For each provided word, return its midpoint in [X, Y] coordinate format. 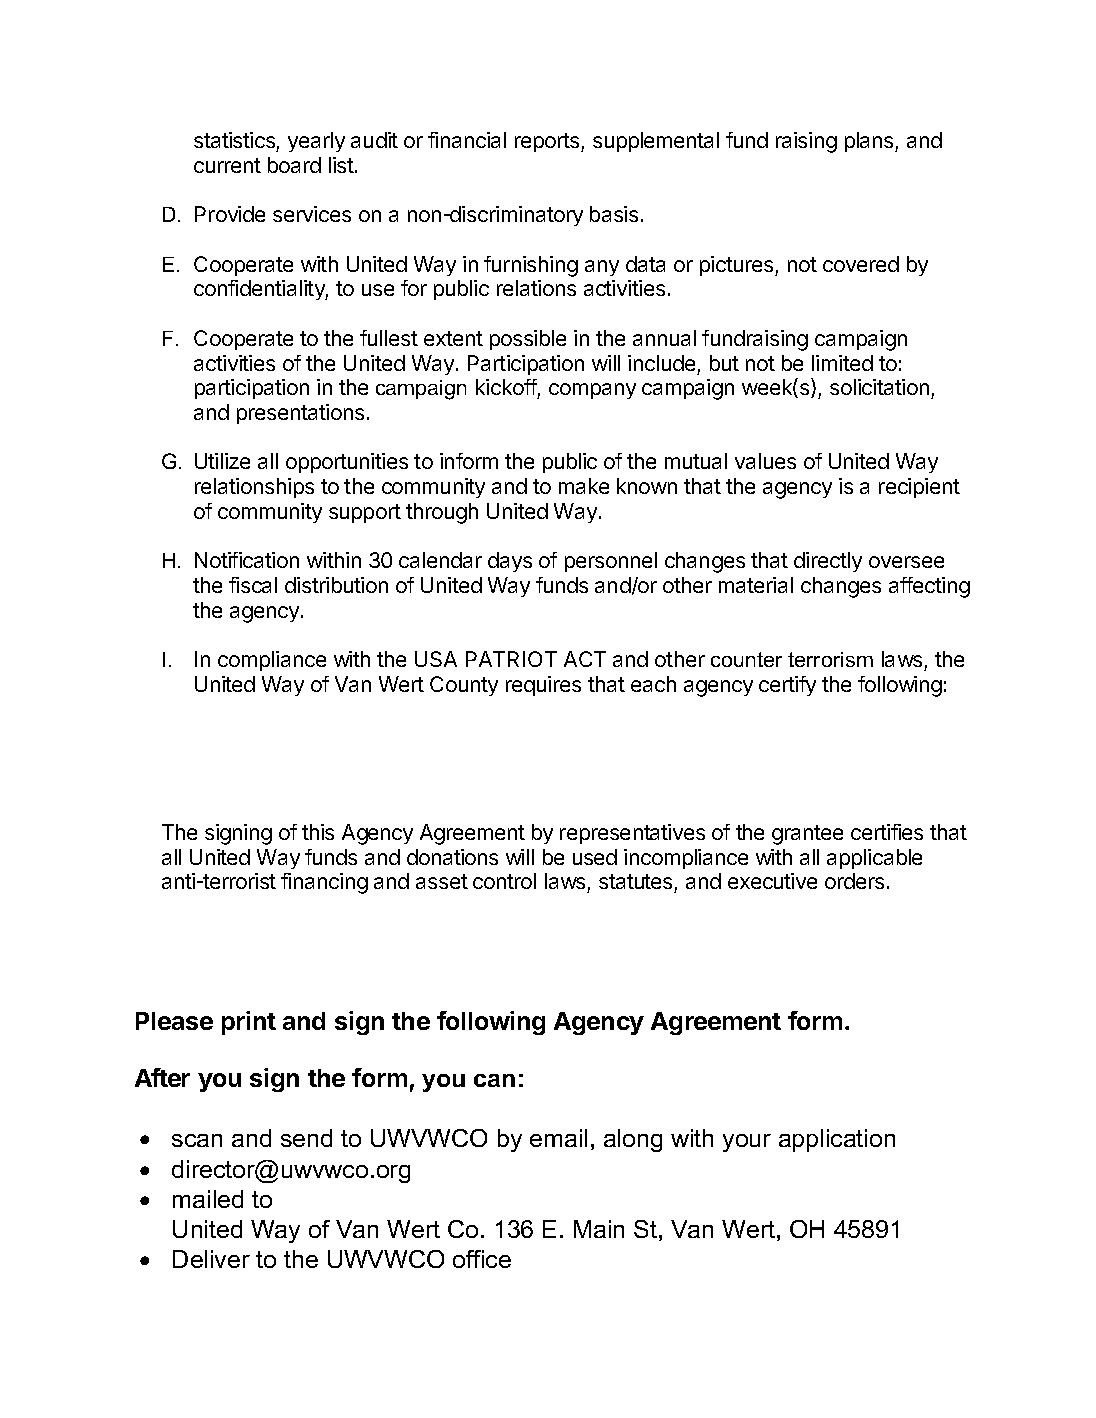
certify [787, 686]
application [837, 1140]
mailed [208, 1199]
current [227, 165]
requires [543, 686]
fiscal [253, 585]
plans [870, 142]
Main [599, 1229]
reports [548, 142]
